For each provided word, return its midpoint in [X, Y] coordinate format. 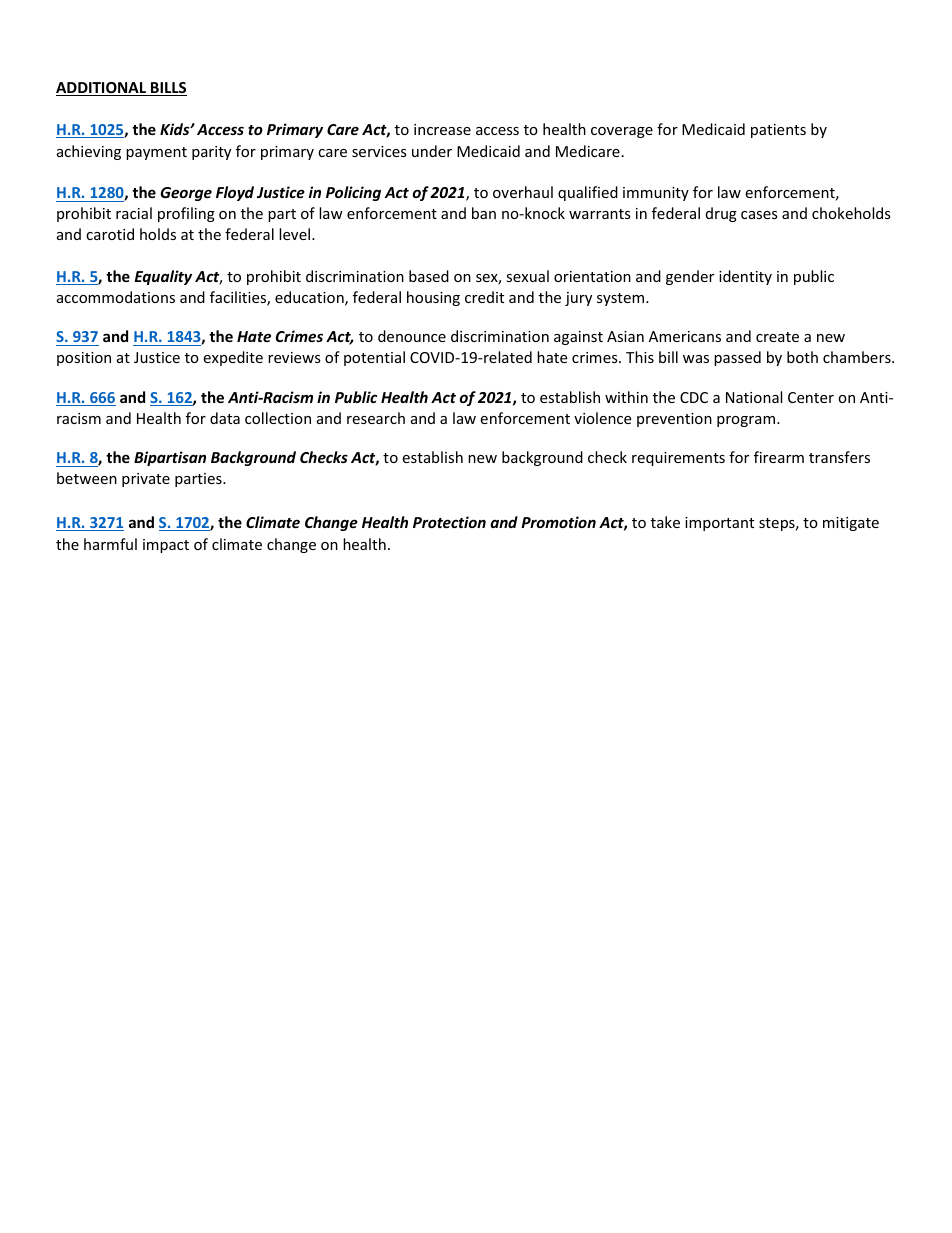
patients [778, 131]
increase [442, 129]
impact [166, 546]
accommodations [116, 297]
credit [484, 297]
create [777, 337]
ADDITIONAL [102, 89]
